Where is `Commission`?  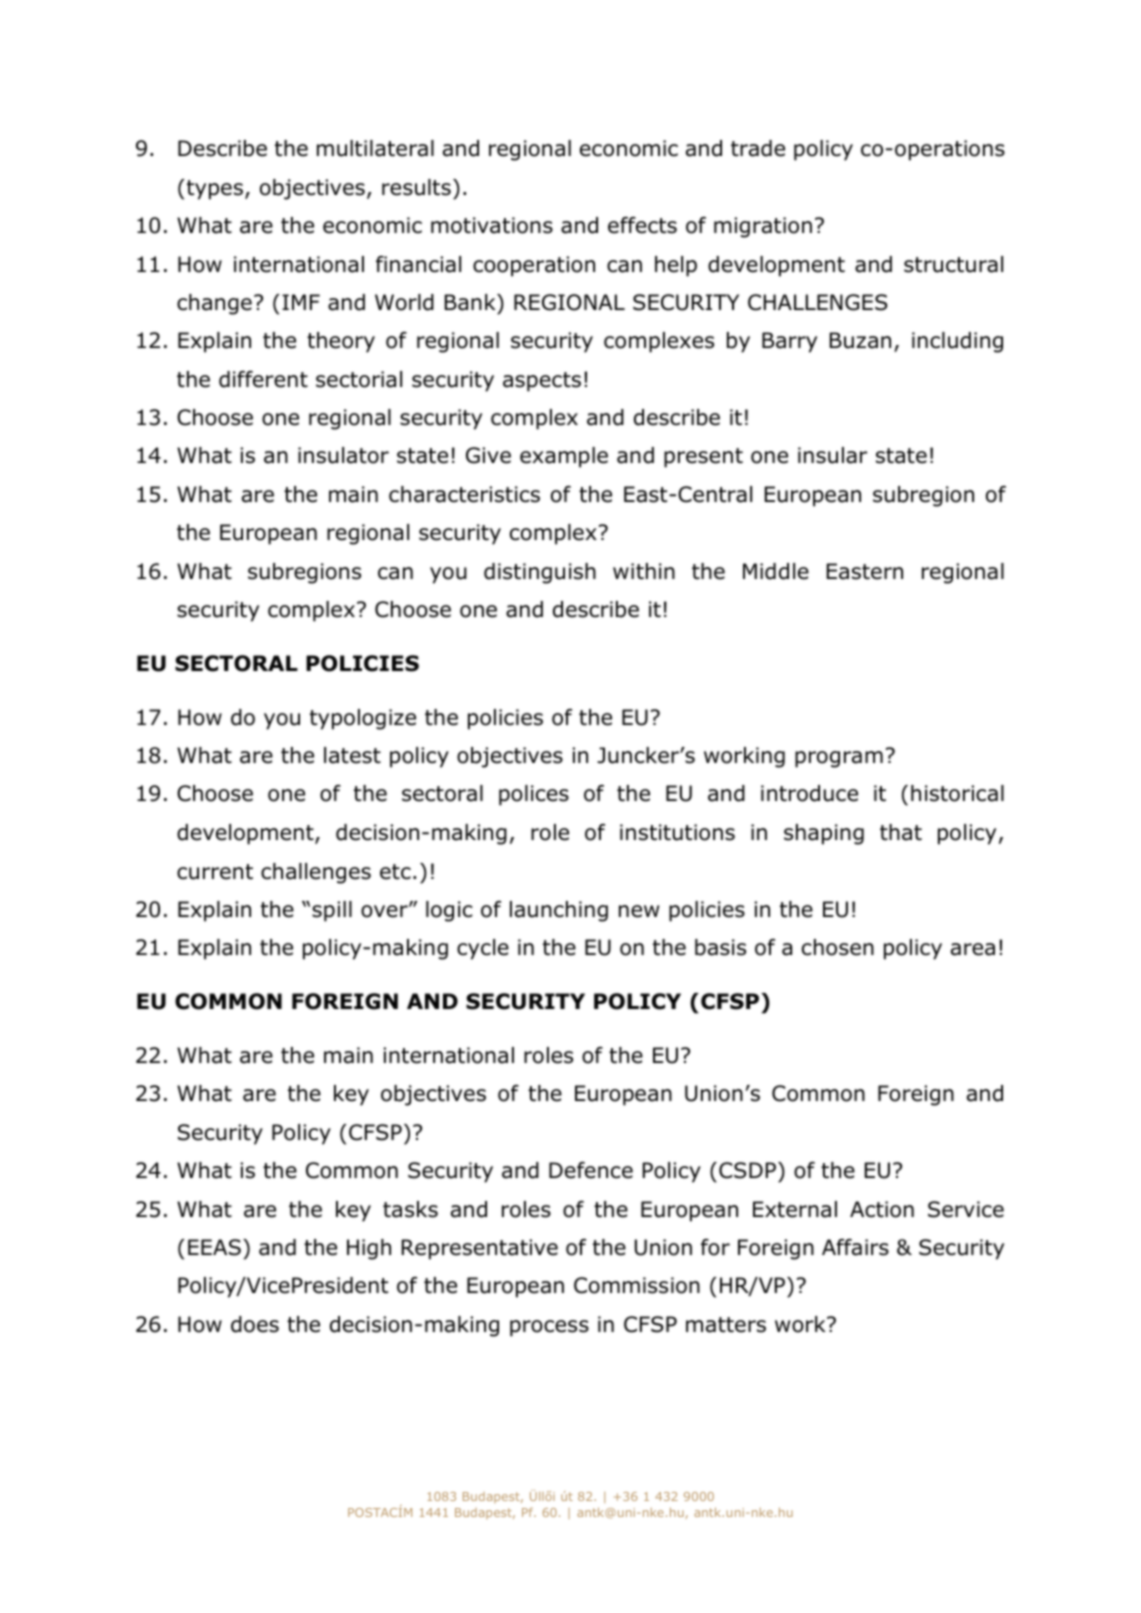
Commission is located at coordinates (637, 1285).
